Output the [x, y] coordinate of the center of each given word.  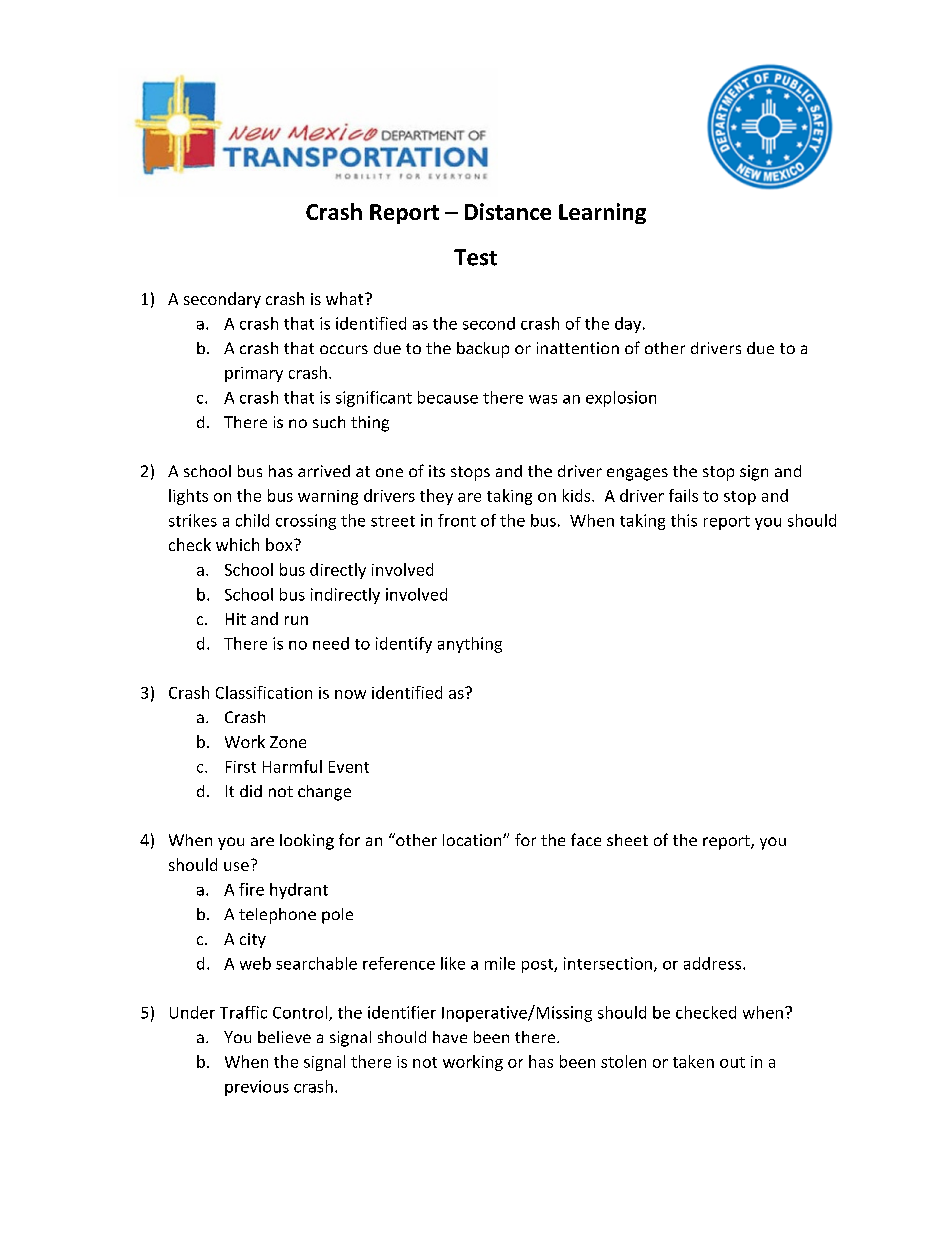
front [457, 520]
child [252, 520]
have [450, 1037]
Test [475, 257]
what [346, 298]
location [473, 840]
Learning [602, 213]
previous [257, 1088]
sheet [627, 840]
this [684, 520]
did [251, 791]
